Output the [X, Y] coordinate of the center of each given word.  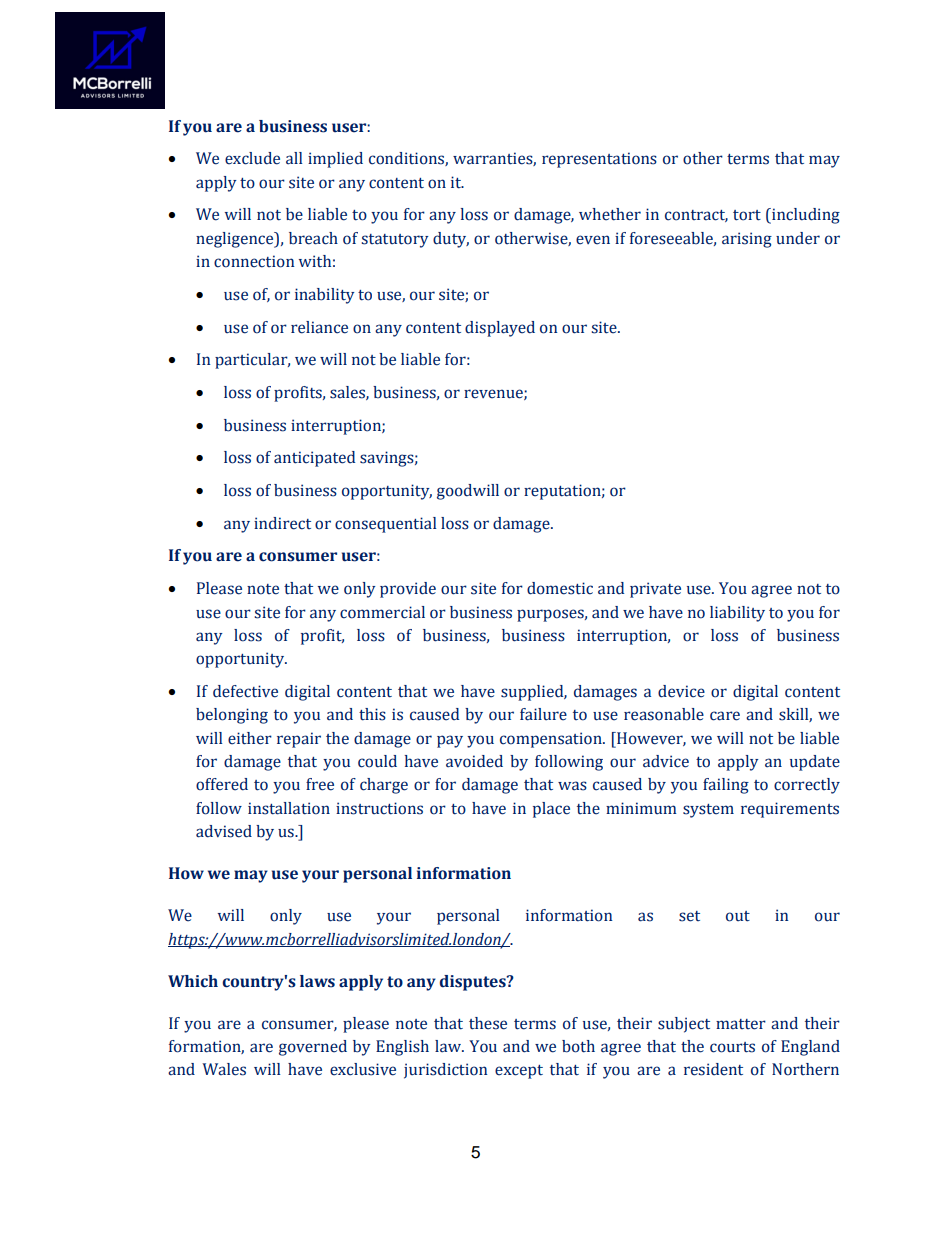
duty [451, 240]
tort [747, 215]
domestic [560, 588]
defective [245, 691]
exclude [252, 158]
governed [313, 1048]
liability [737, 614]
